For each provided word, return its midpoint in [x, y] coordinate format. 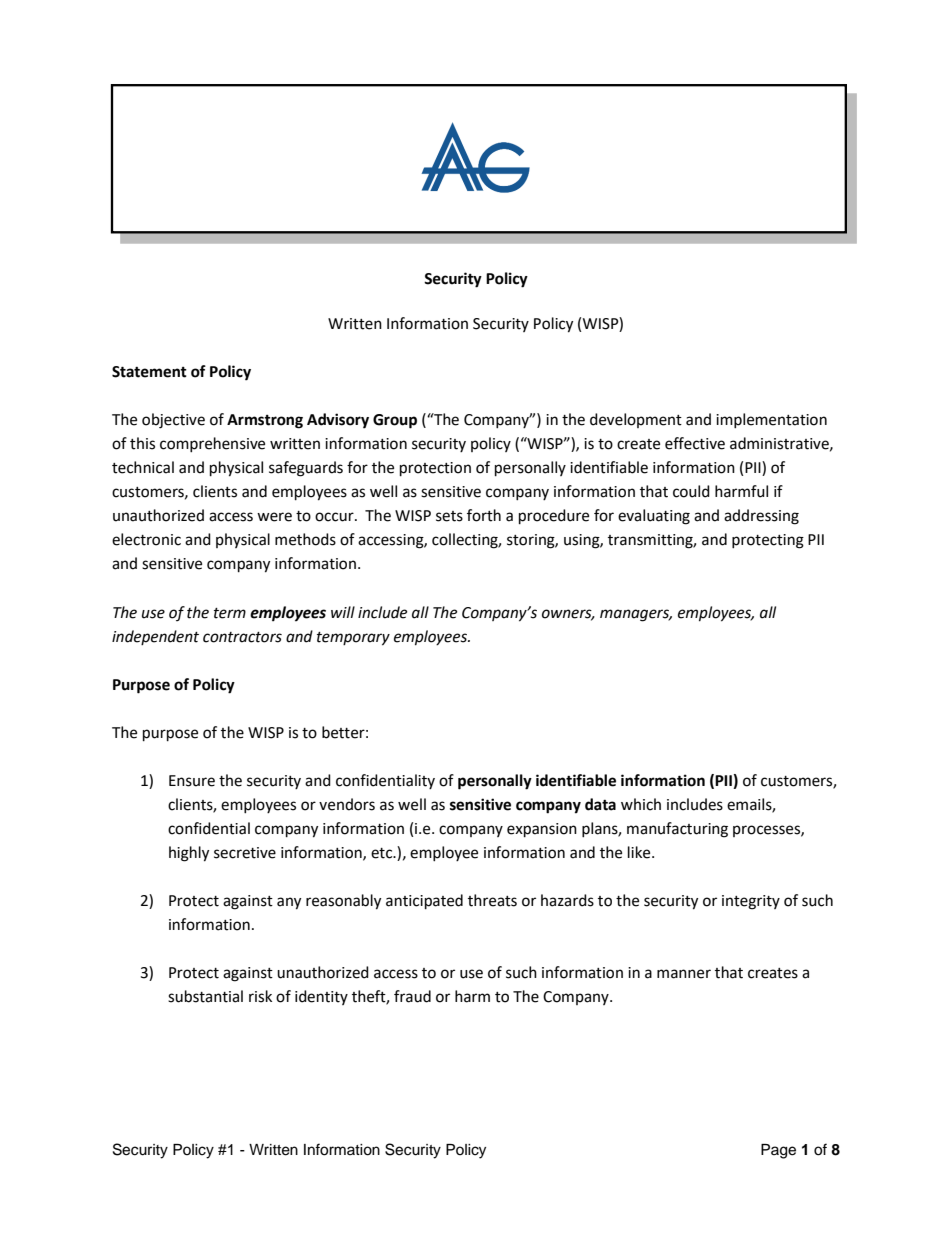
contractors [242, 637]
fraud [412, 996]
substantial [205, 996]
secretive [245, 853]
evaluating [654, 517]
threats [492, 900]
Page [778, 1151]
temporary [353, 639]
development [636, 420]
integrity [751, 902]
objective [173, 421]
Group [395, 421]
